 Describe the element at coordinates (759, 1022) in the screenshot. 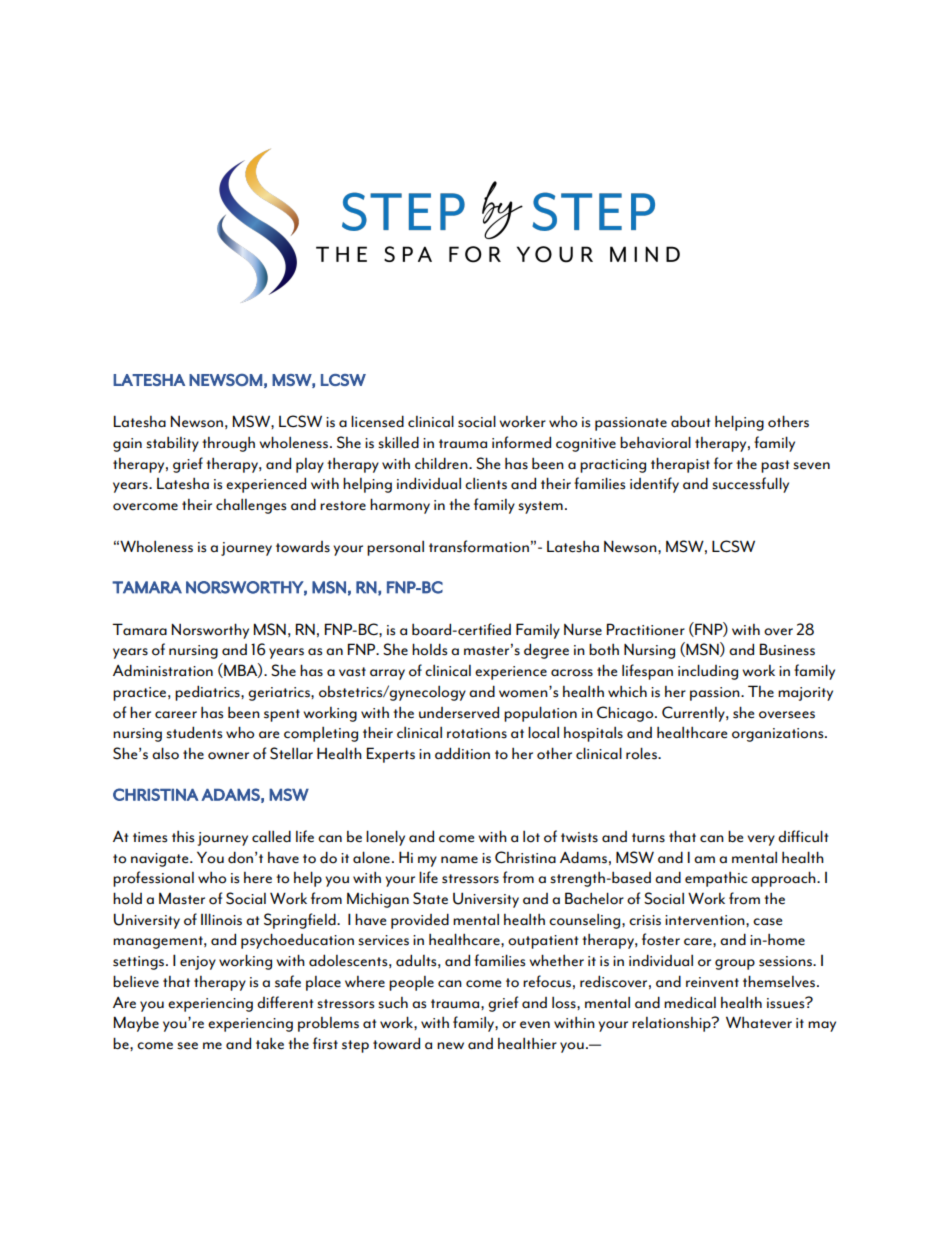

I see `Whatever` at that location.
